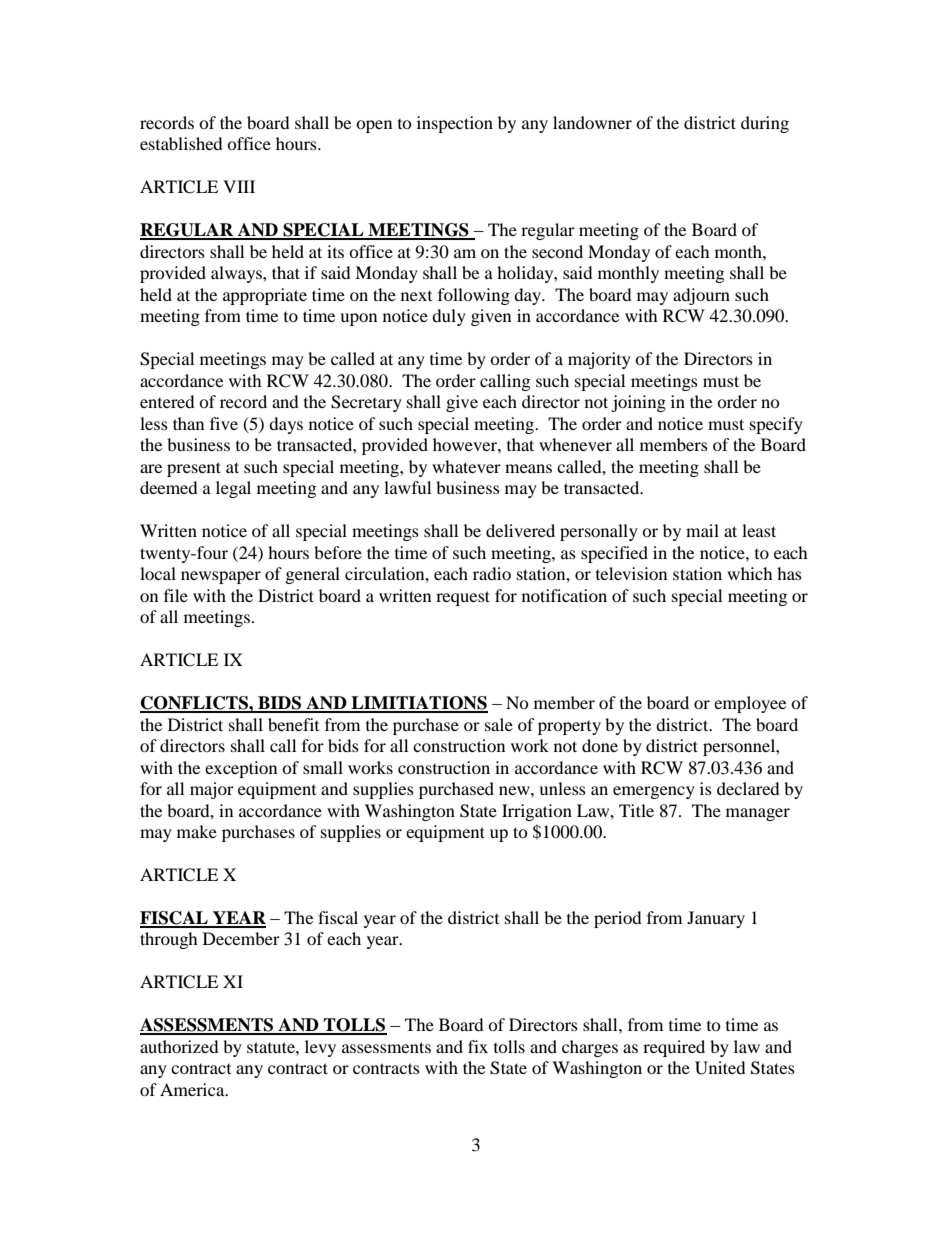 The height and width of the screenshot is (1233, 952). I want to click on joining, so click(638, 403).
